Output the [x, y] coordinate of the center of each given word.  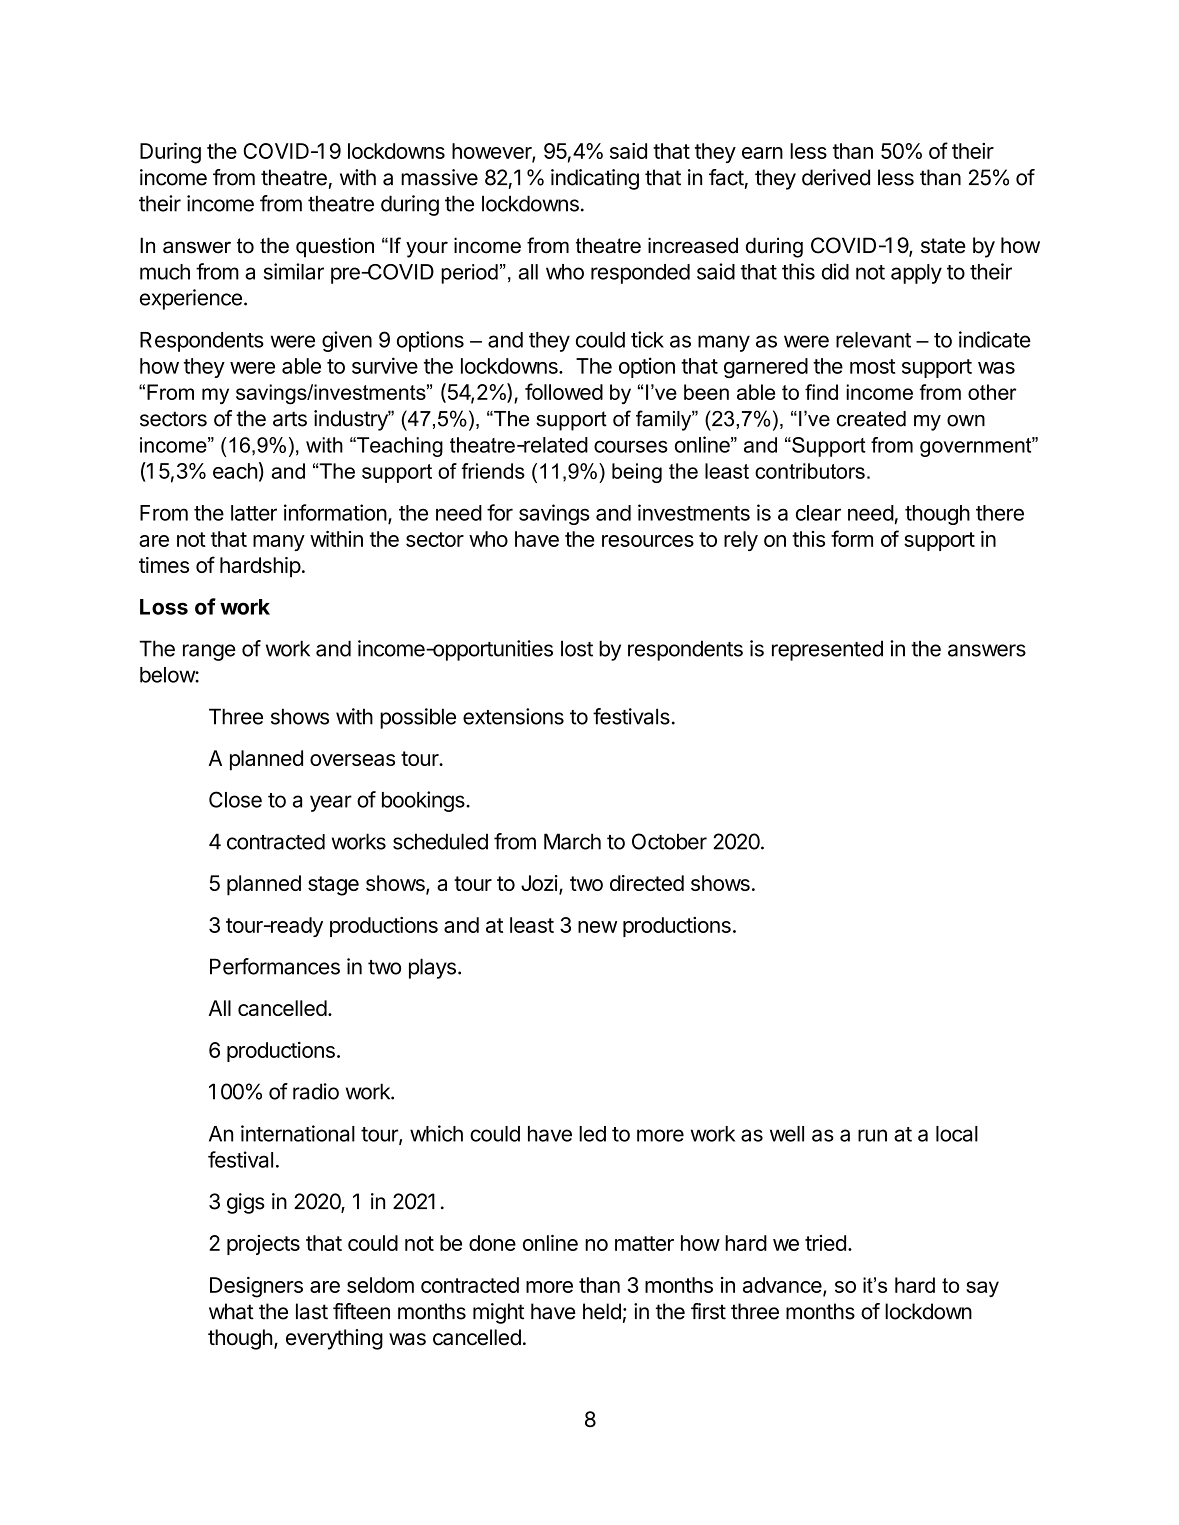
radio [316, 1091]
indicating [595, 179]
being [637, 473]
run [872, 1135]
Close [235, 799]
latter [254, 513]
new [597, 927]
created [871, 419]
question [335, 247]
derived [836, 177]
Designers [256, 1287]
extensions [513, 716]
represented [827, 650]
